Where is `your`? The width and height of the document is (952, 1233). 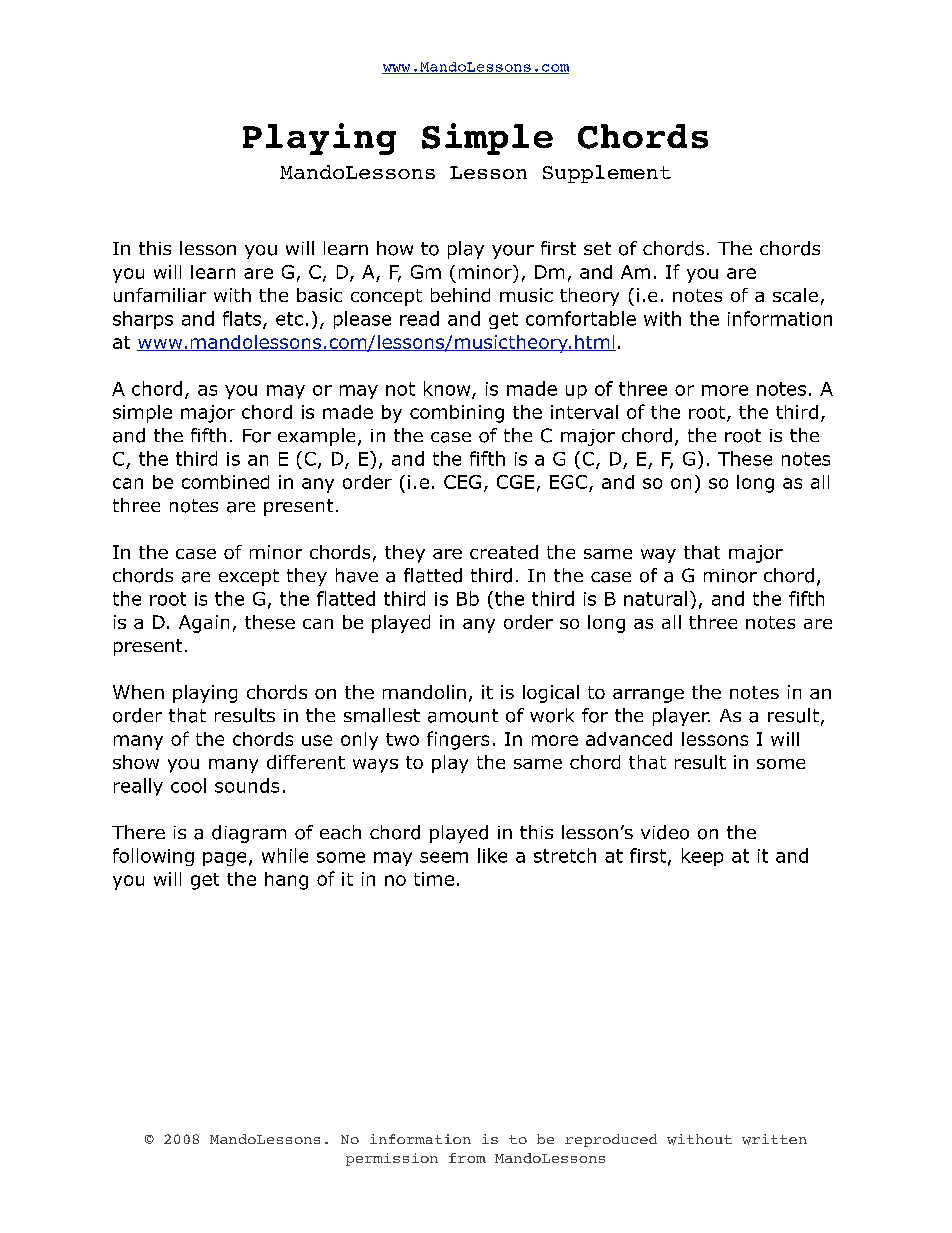 your is located at coordinates (513, 252).
